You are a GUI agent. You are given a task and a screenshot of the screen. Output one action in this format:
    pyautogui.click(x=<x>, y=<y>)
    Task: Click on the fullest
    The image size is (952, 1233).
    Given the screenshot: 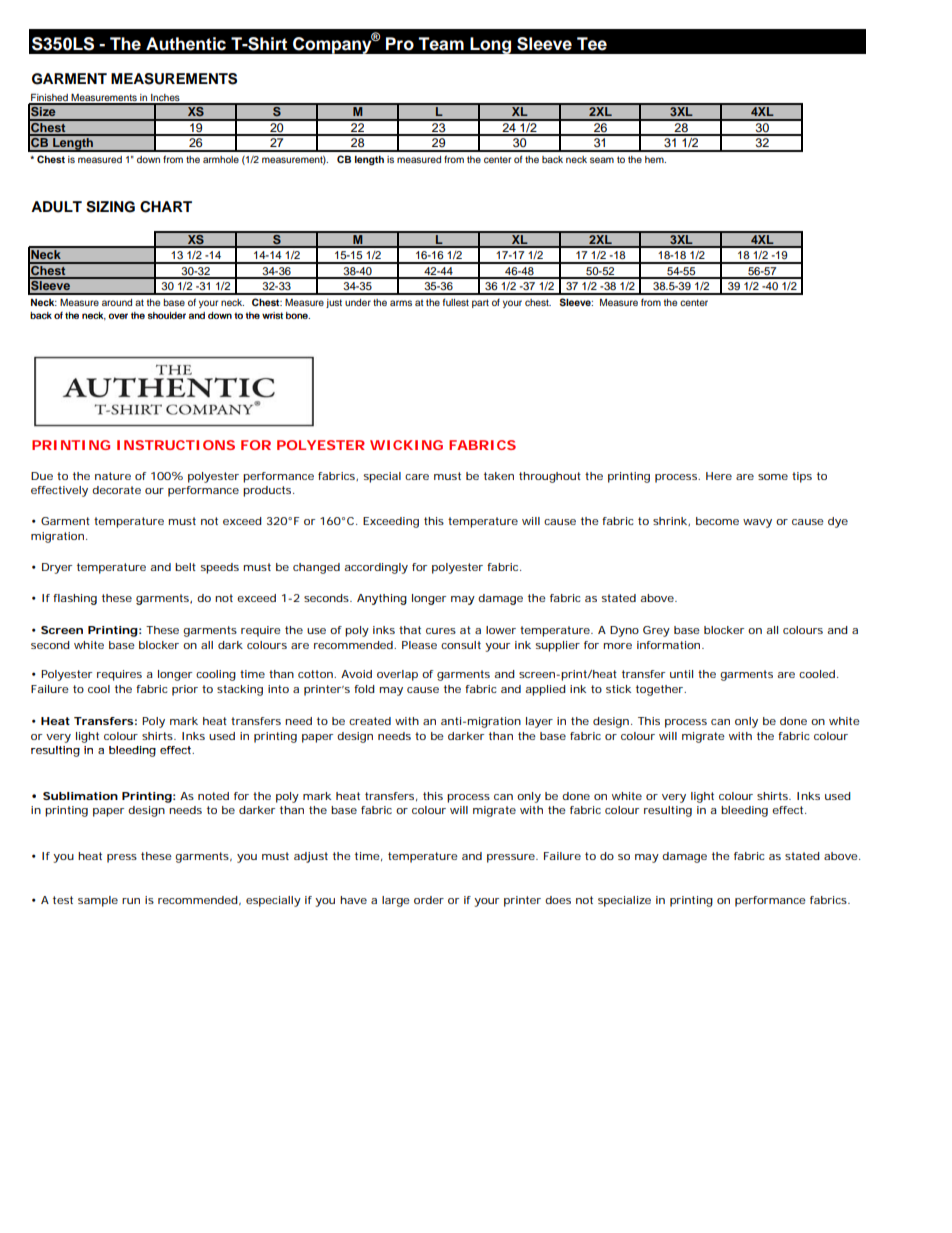 What is the action you would take?
    pyautogui.click(x=456, y=302)
